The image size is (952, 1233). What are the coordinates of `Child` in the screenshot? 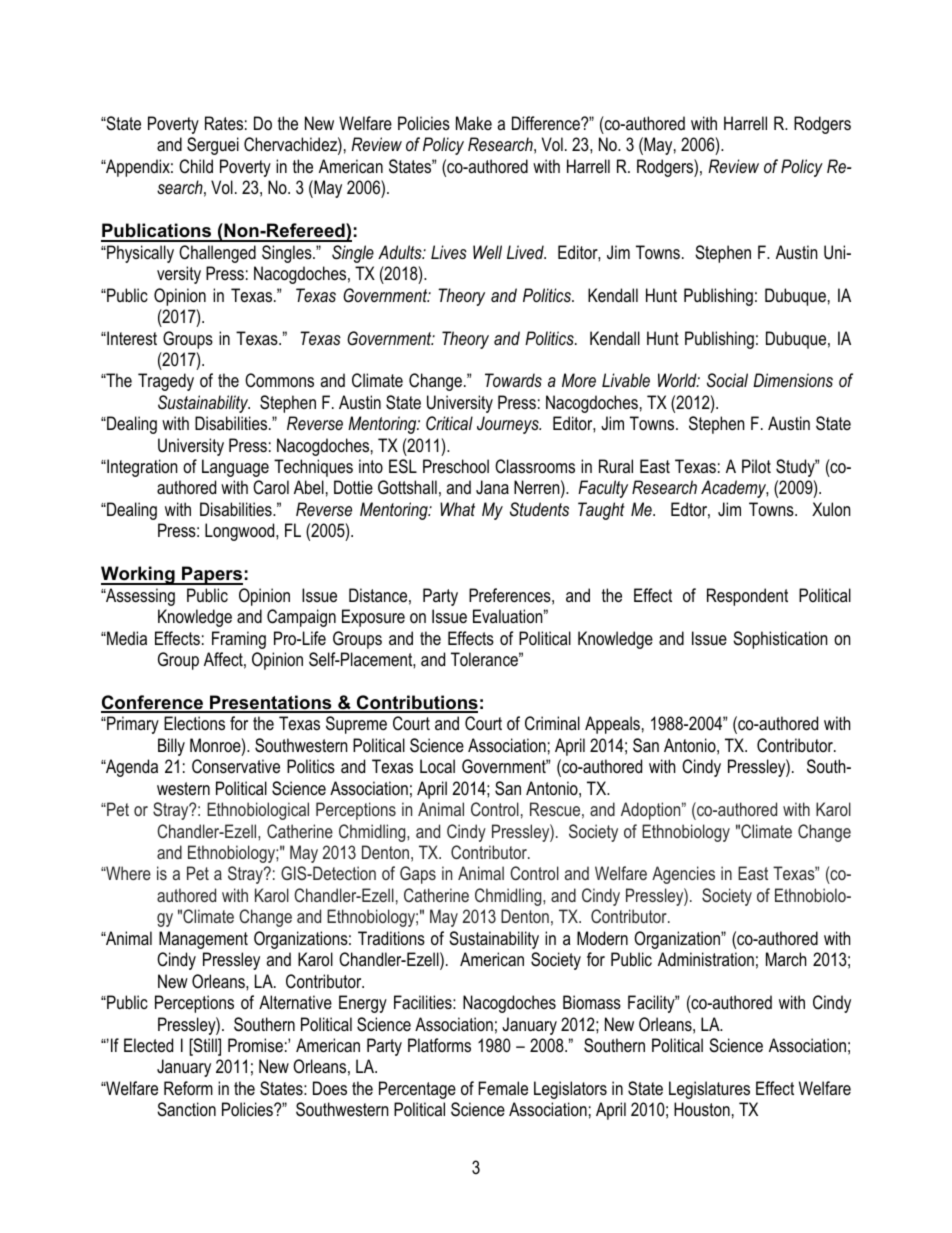 It's located at (196, 166).
